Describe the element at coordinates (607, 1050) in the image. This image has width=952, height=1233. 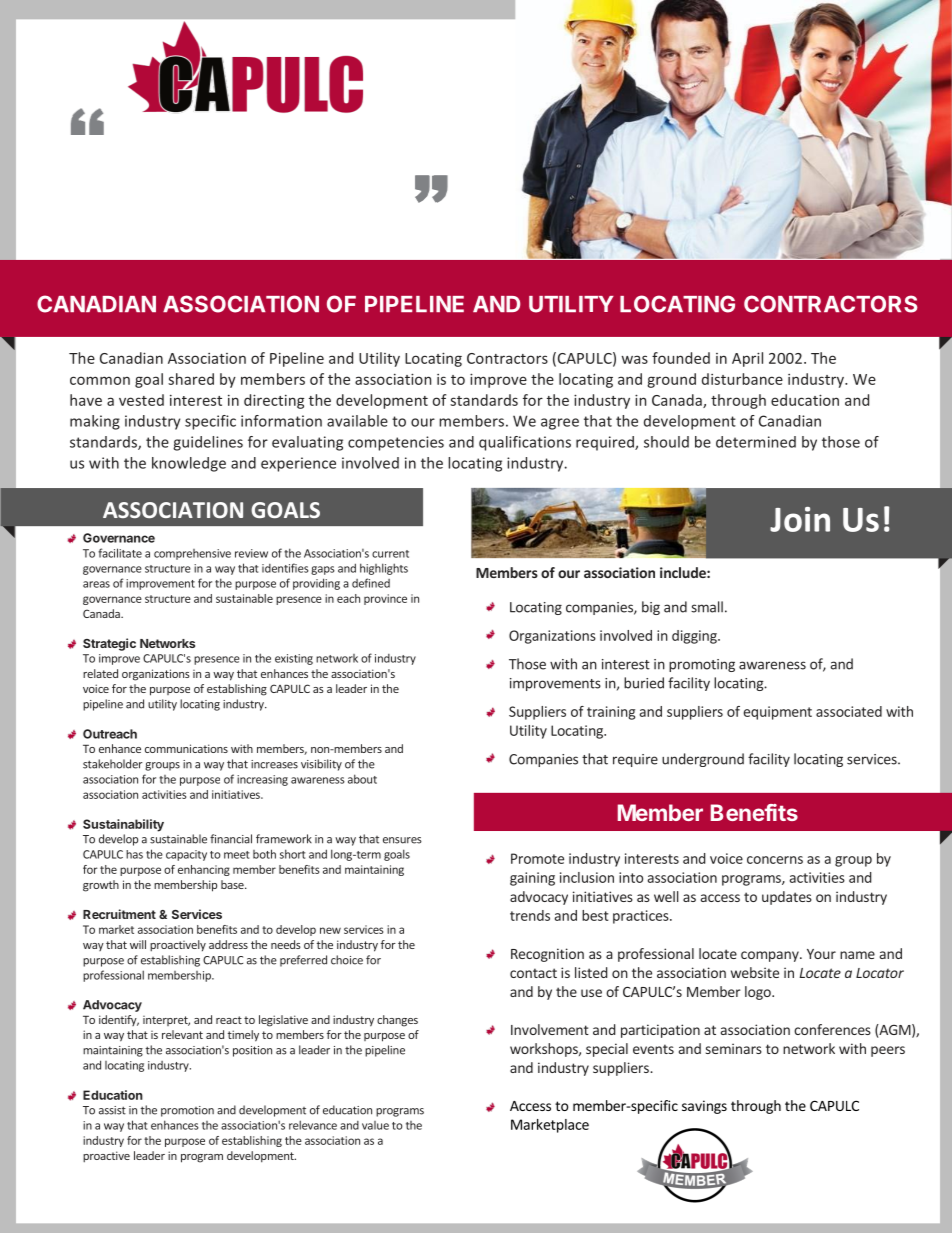
I see `special` at that location.
